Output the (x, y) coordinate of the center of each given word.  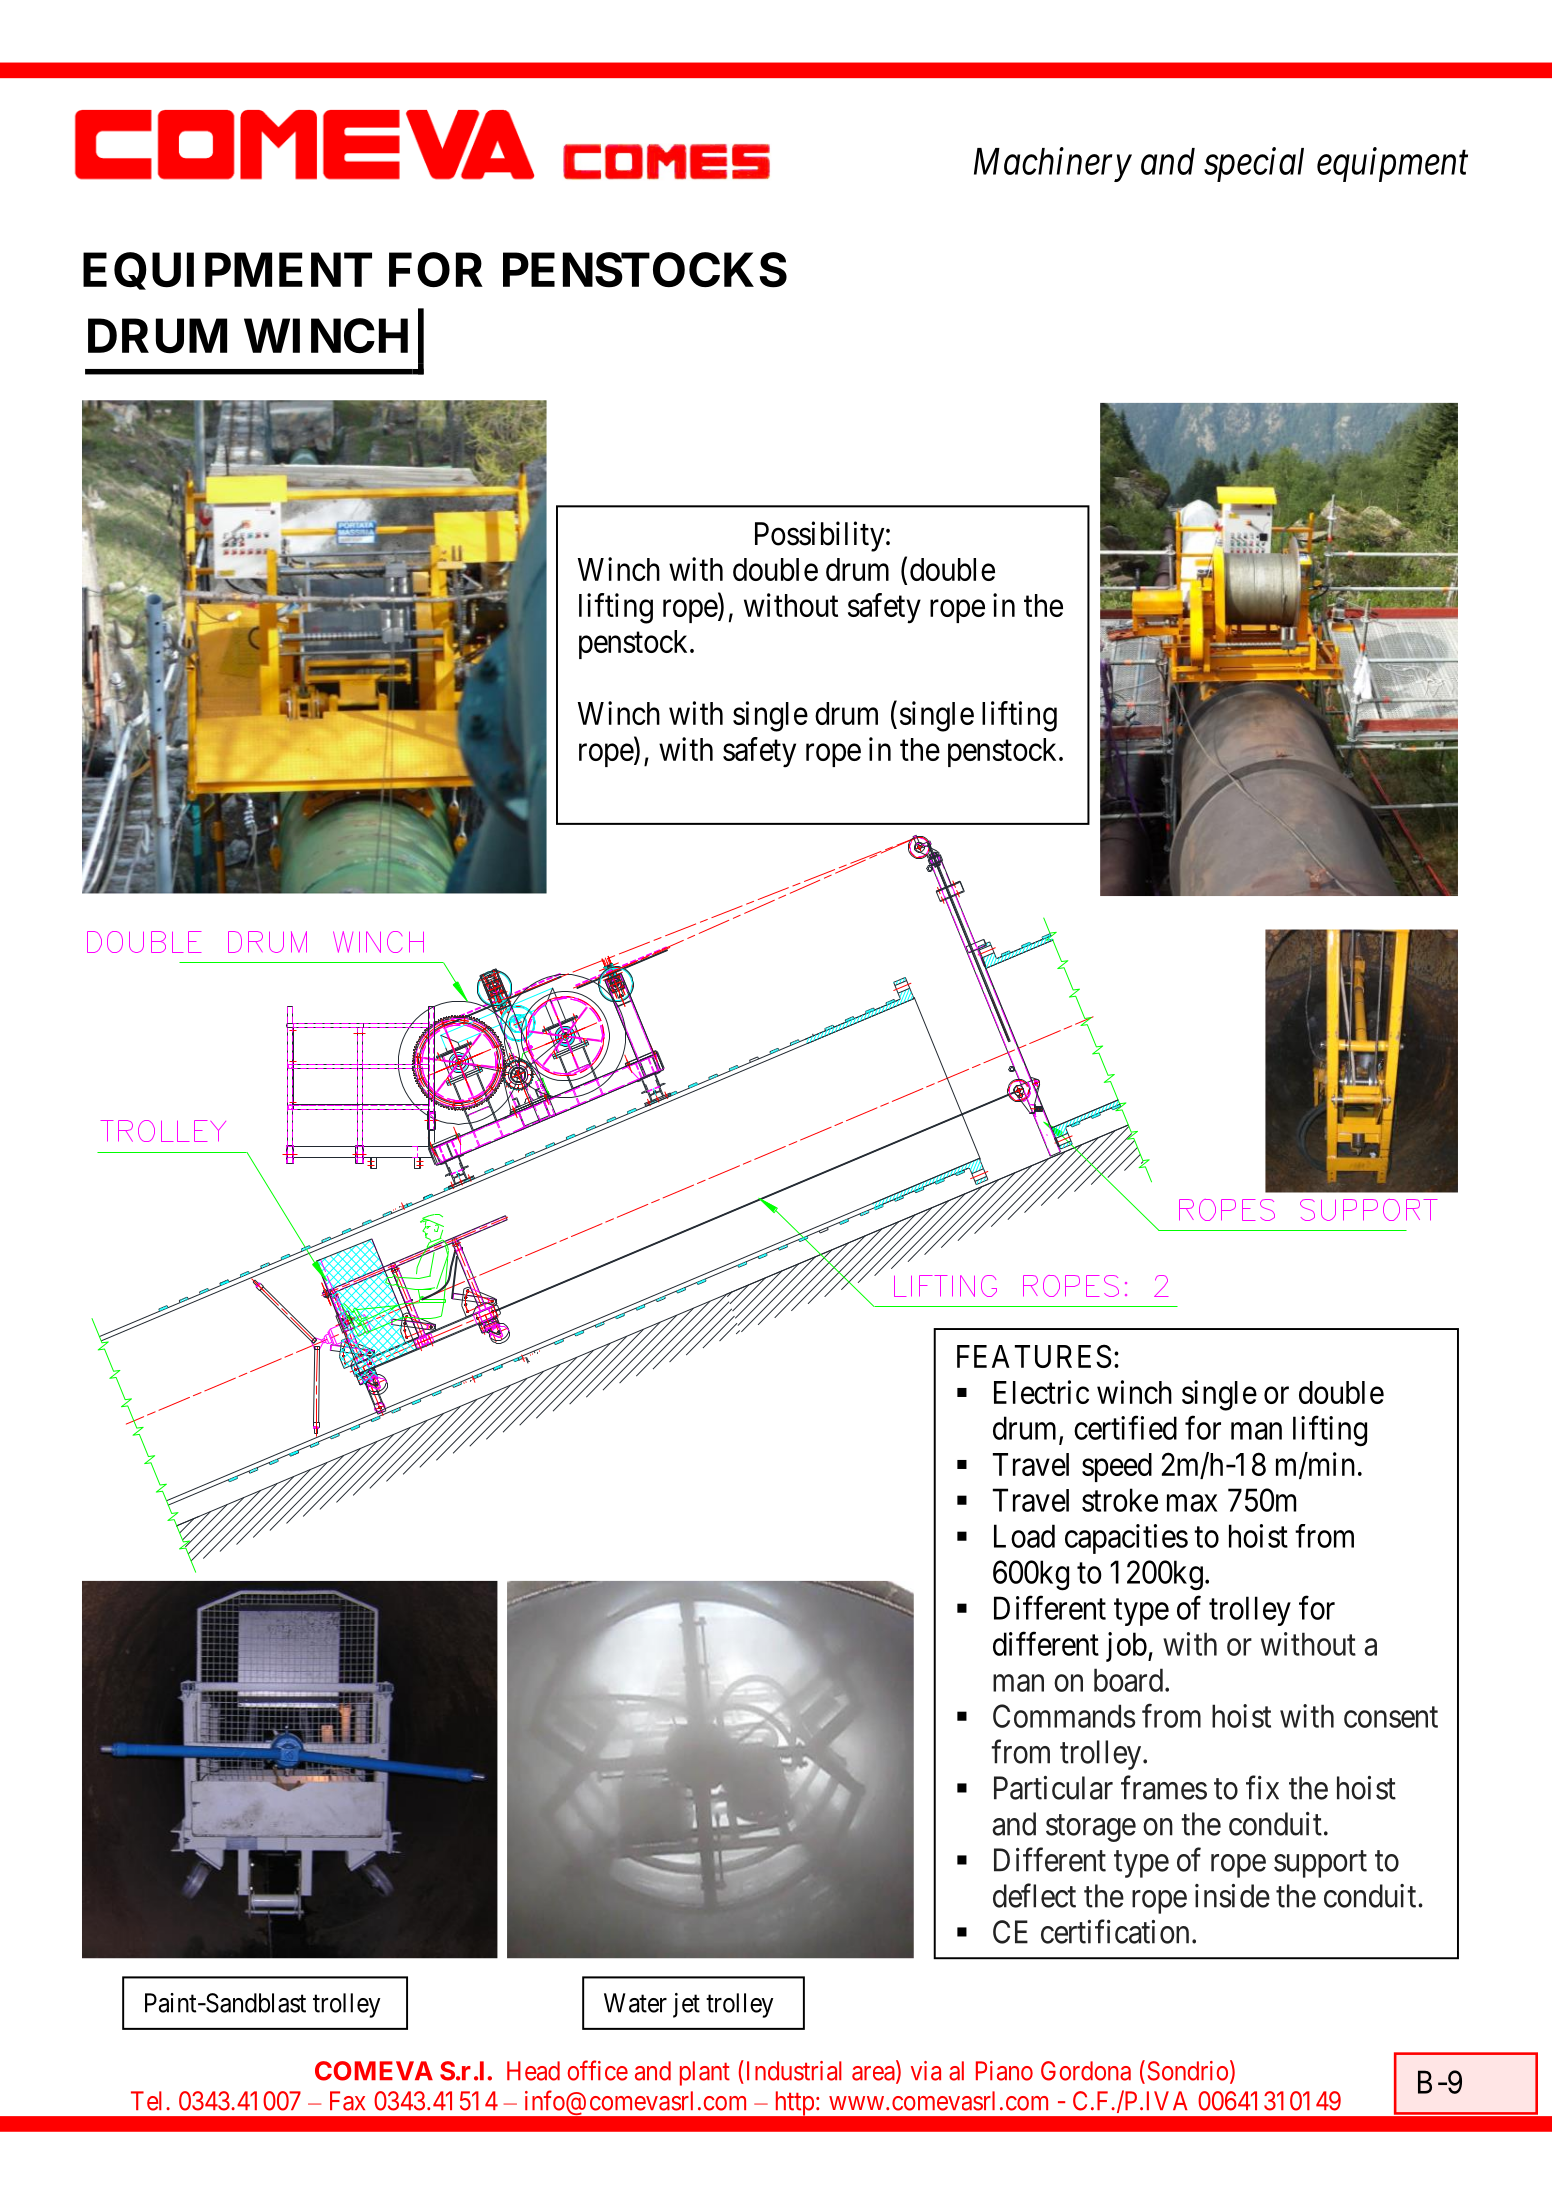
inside (1232, 1896)
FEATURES (1034, 1356)
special (1254, 164)
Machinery (1053, 164)
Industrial (792, 2070)
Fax (347, 2101)
